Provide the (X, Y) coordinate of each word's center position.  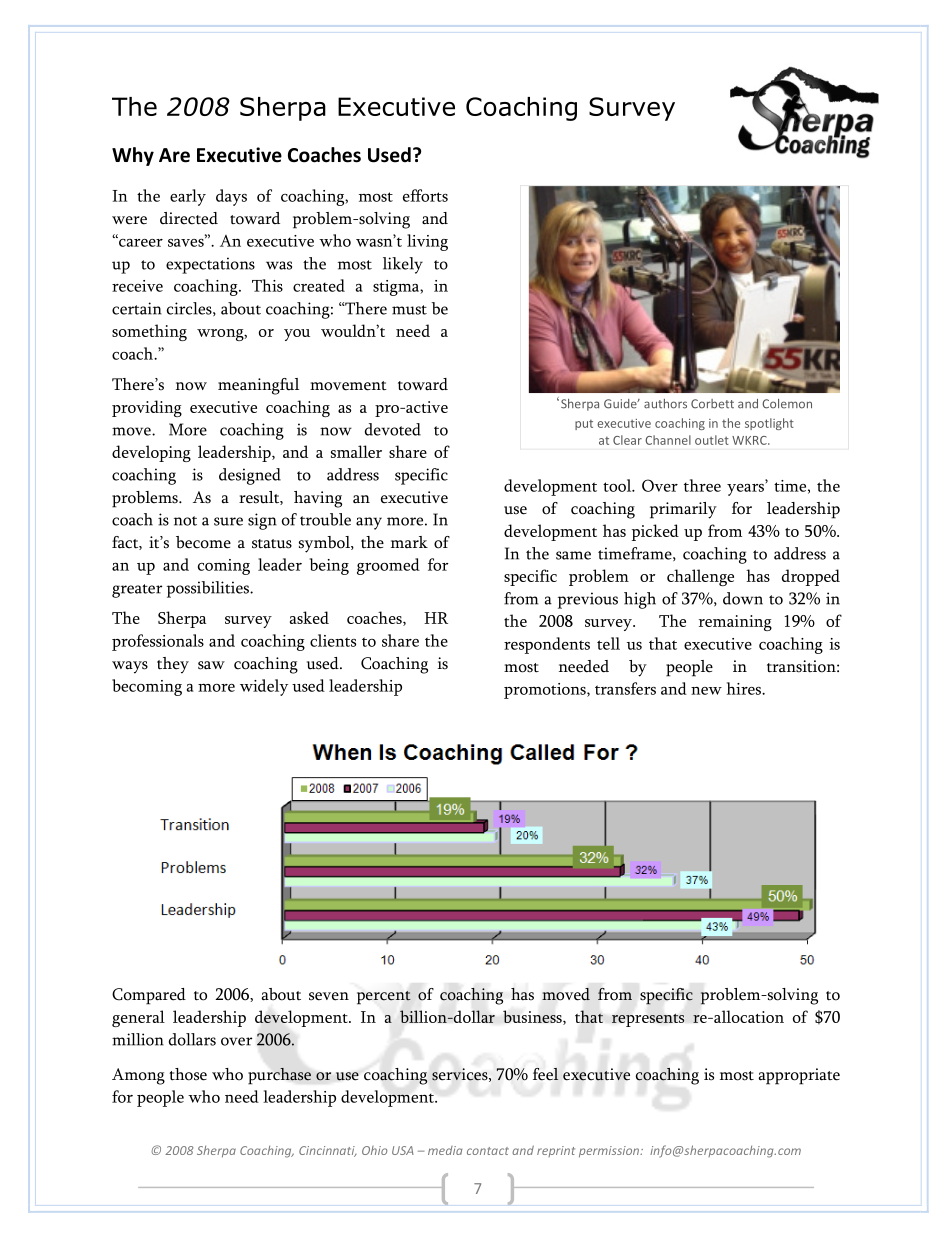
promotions (546, 691)
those (188, 1074)
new (706, 691)
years (745, 490)
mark (409, 542)
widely (264, 687)
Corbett (712, 404)
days (231, 197)
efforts (425, 195)
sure (228, 521)
